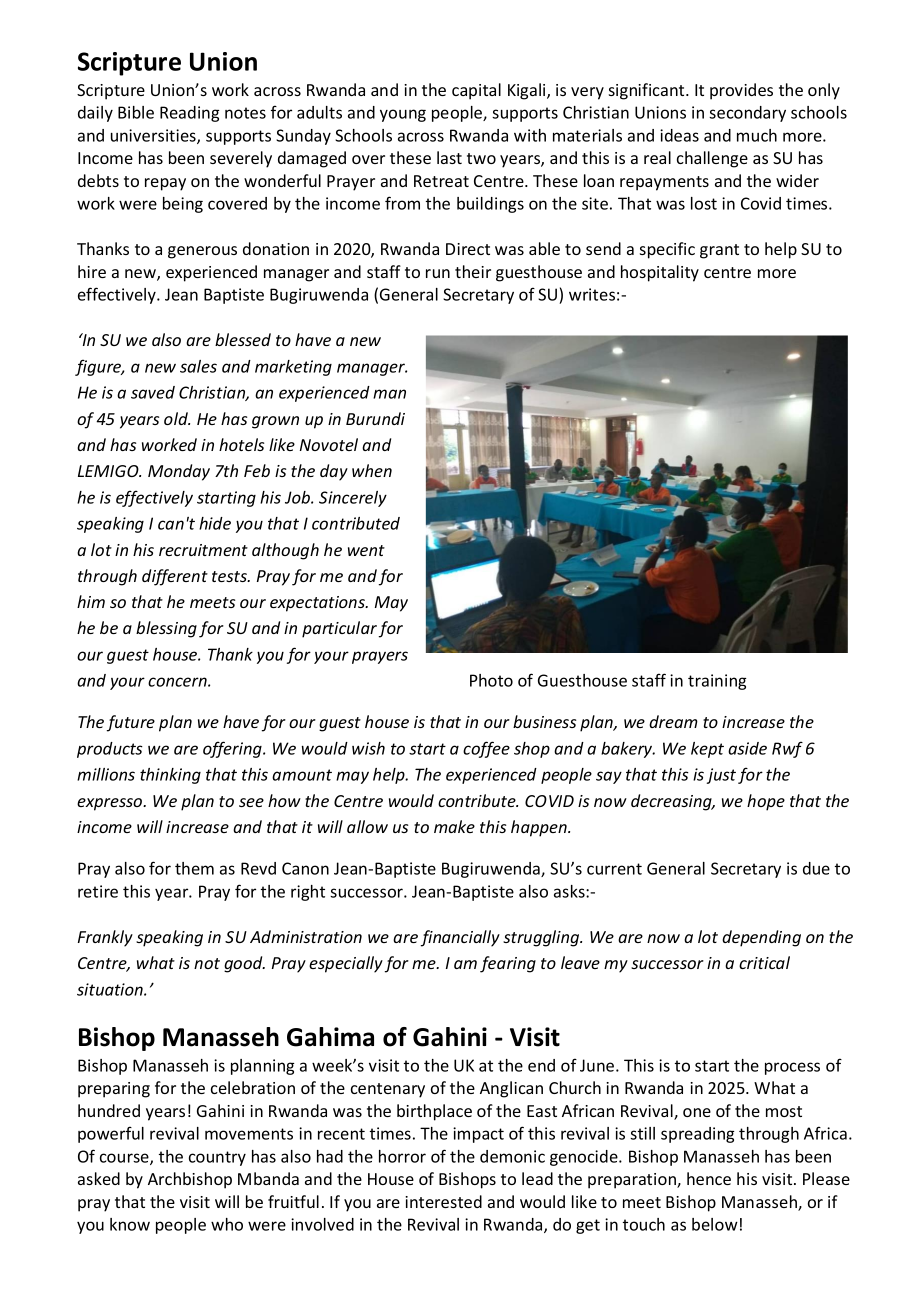 The height and width of the document is (1308, 924). I want to click on interested, so click(443, 1201).
